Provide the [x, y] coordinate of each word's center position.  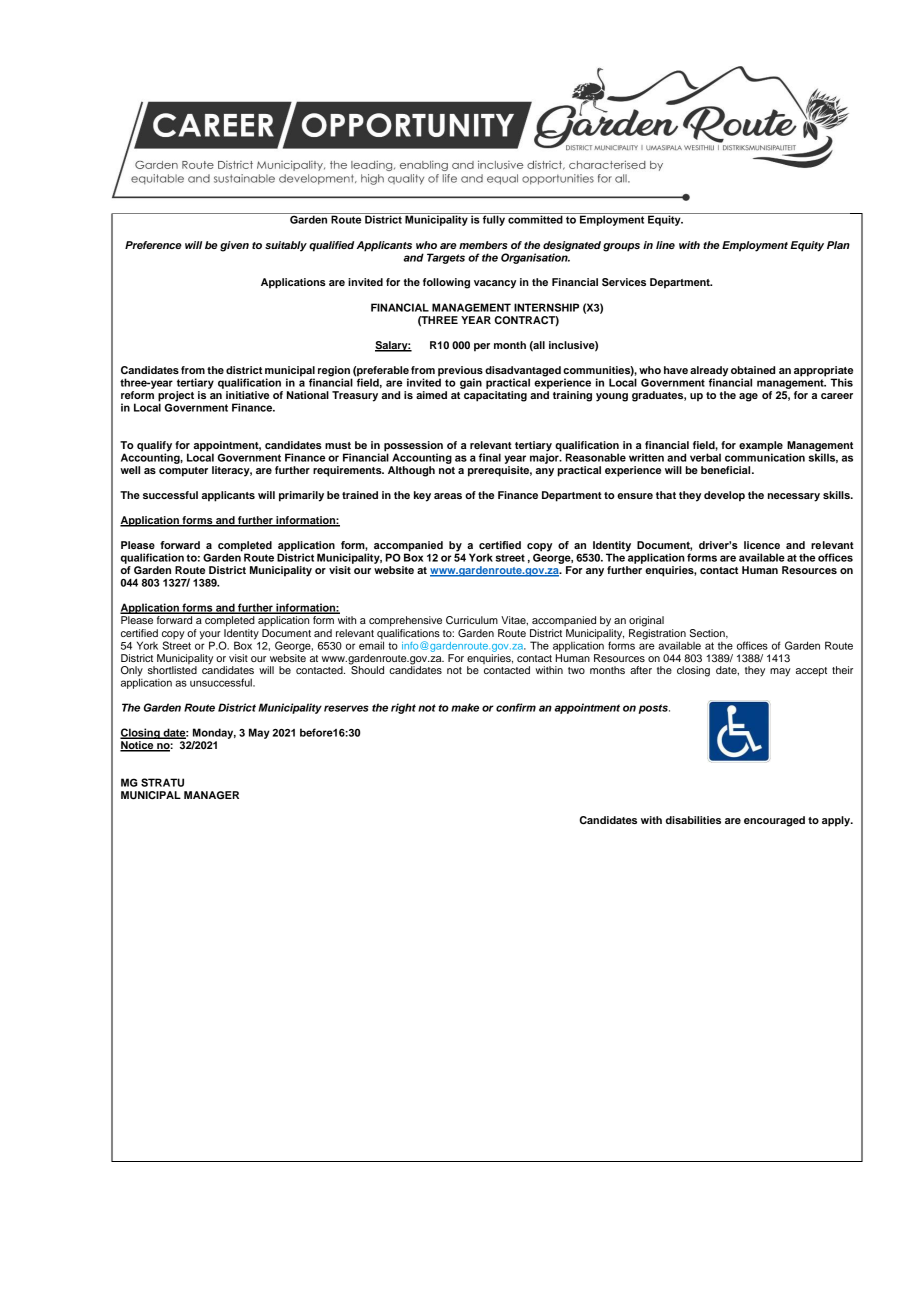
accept [811, 672]
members [483, 245]
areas [448, 496]
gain [471, 383]
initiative [247, 395]
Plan [838, 245]
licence [762, 545]
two [576, 670]
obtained [753, 370]
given [234, 246]
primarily [301, 496]
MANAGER [211, 795]
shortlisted [172, 670]
